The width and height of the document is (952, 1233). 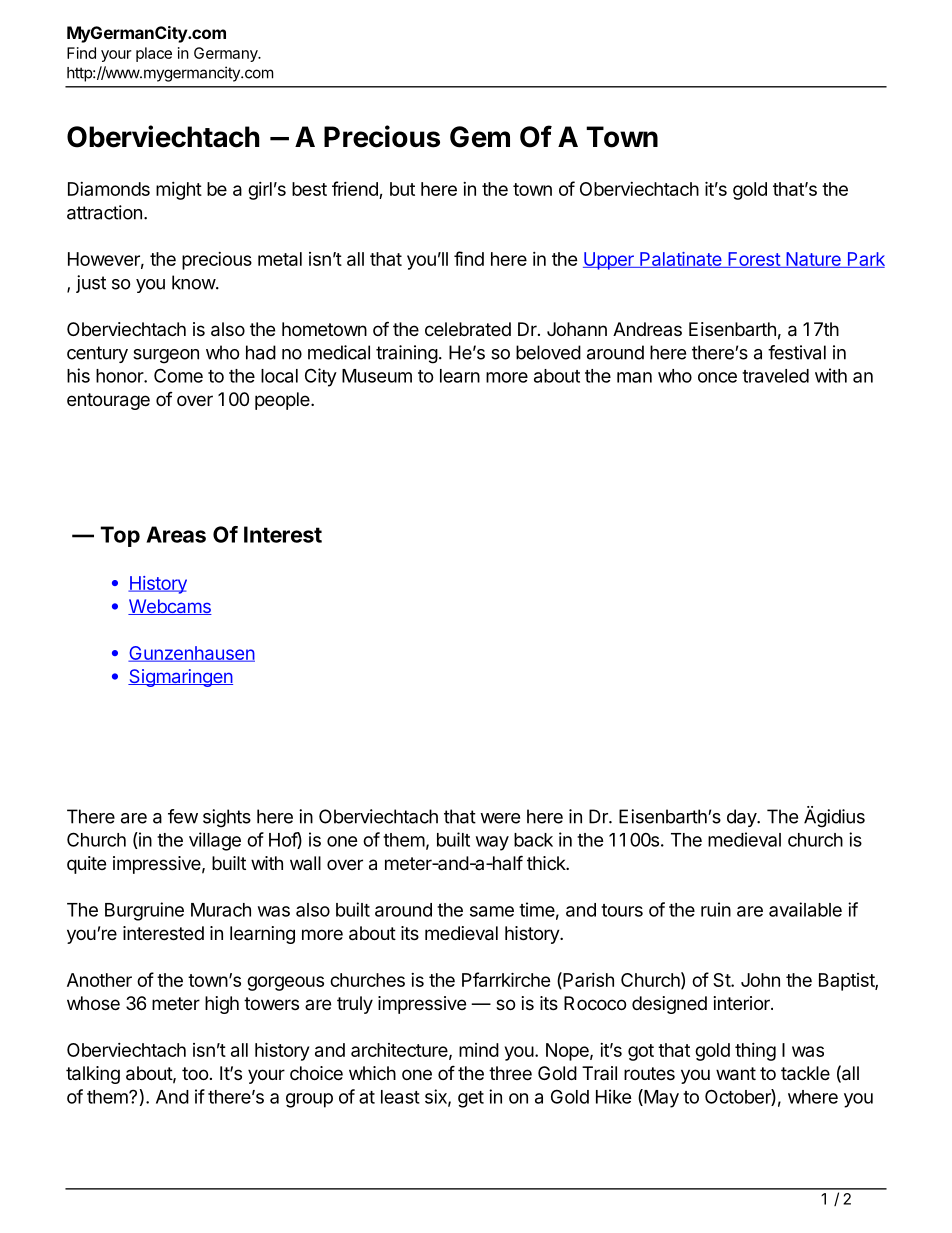 What do you see at coordinates (775, 376) in the document?
I see `traveled` at bounding box center [775, 376].
